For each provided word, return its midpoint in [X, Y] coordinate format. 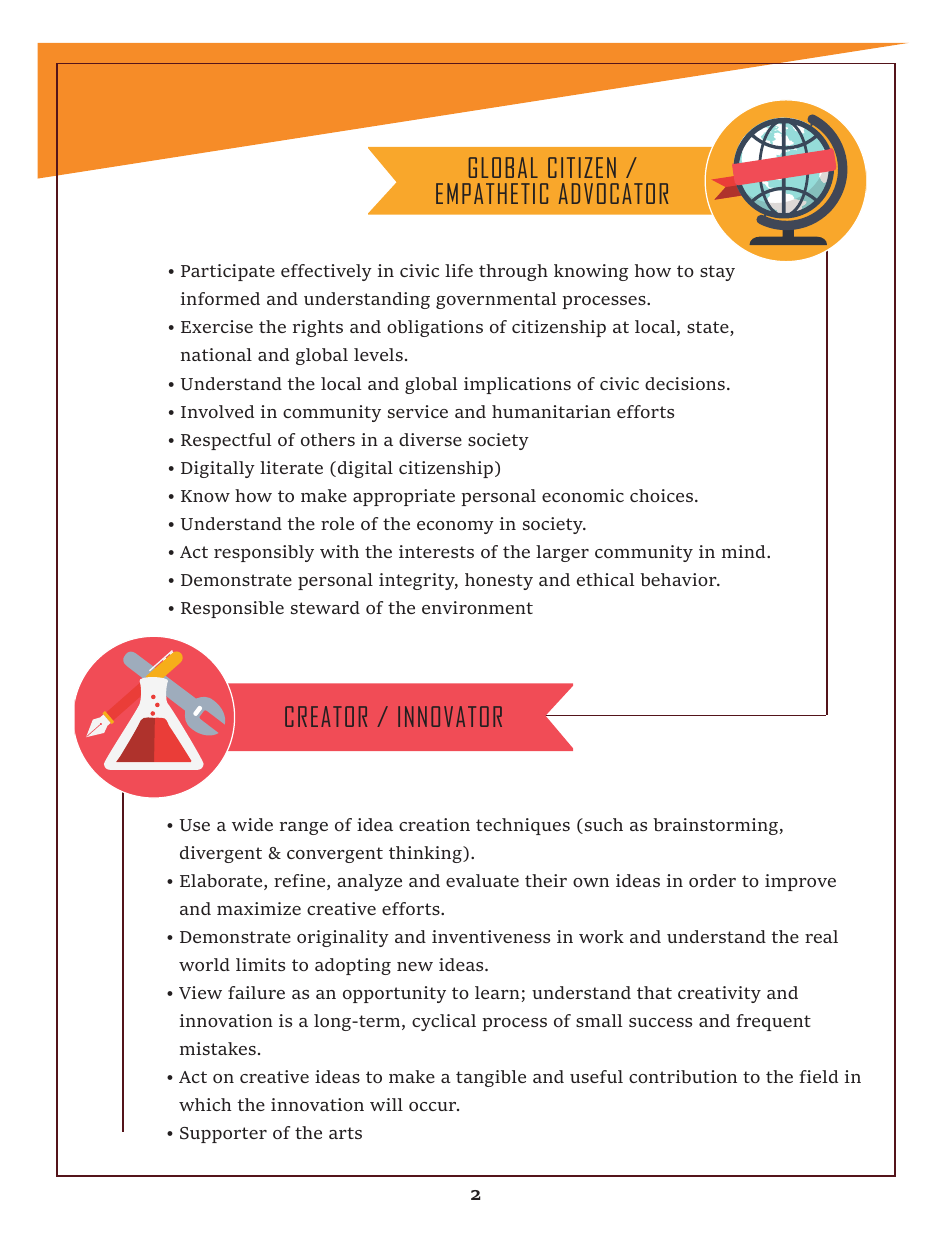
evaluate [482, 880]
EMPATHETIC [492, 193]
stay [717, 273]
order [712, 880]
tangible [491, 1078]
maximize [259, 908]
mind [745, 551]
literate [291, 467]
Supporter [223, 1135]
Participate [228, 272]
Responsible [232, 609]
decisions [685, 383]
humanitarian [551, 411]
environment [477, 607]
